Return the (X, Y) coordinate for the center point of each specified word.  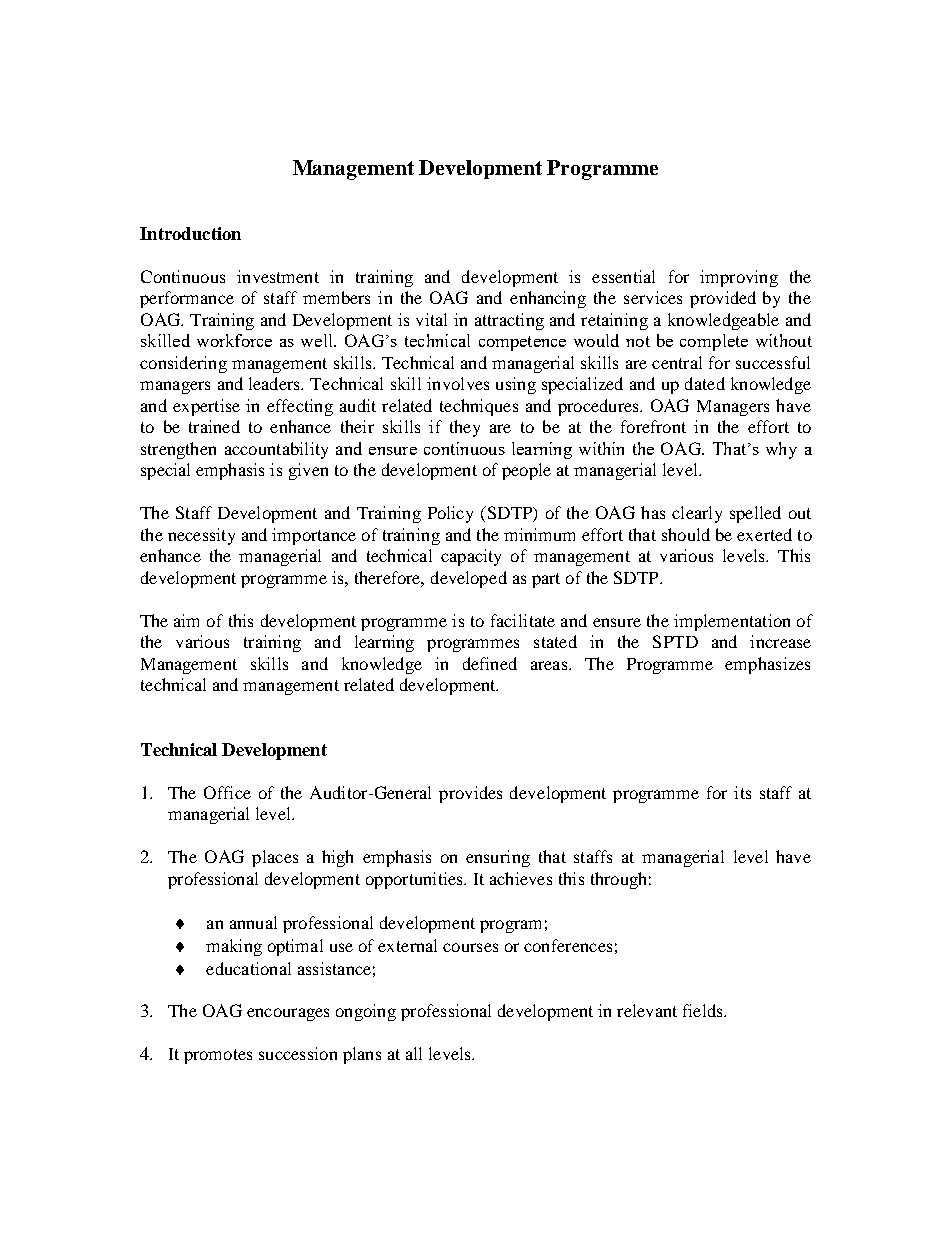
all (414, 1053)
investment (278, 276)
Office (227, 792)
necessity (201, 536)
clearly (697, 514)
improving (739, 278)
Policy (450, 514)
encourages (288, 1014)
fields (704, 1010)
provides (470, 794)
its (742, 792)
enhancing (548, 299)
